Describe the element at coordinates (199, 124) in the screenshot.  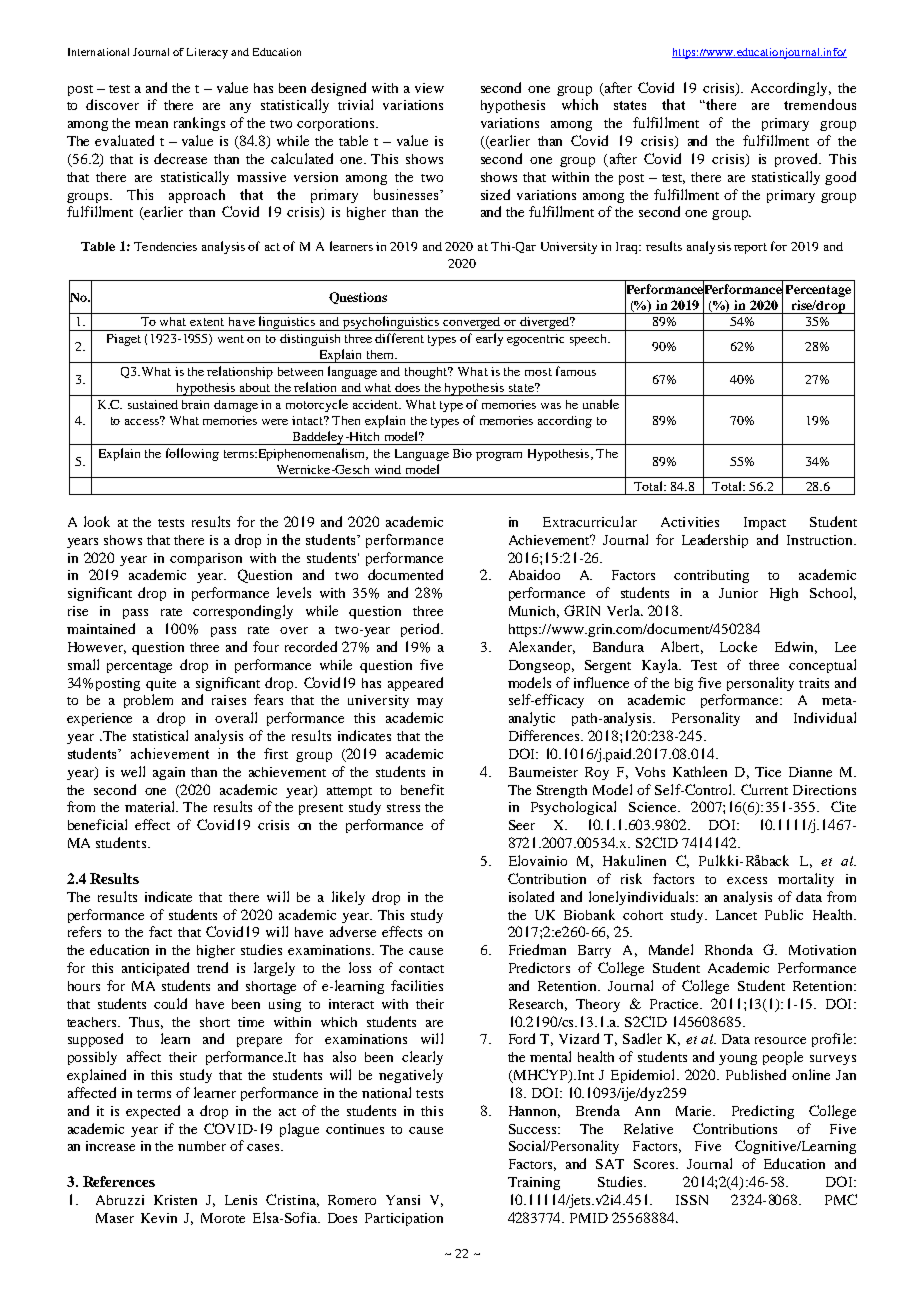
I see `rankings` at that location.
